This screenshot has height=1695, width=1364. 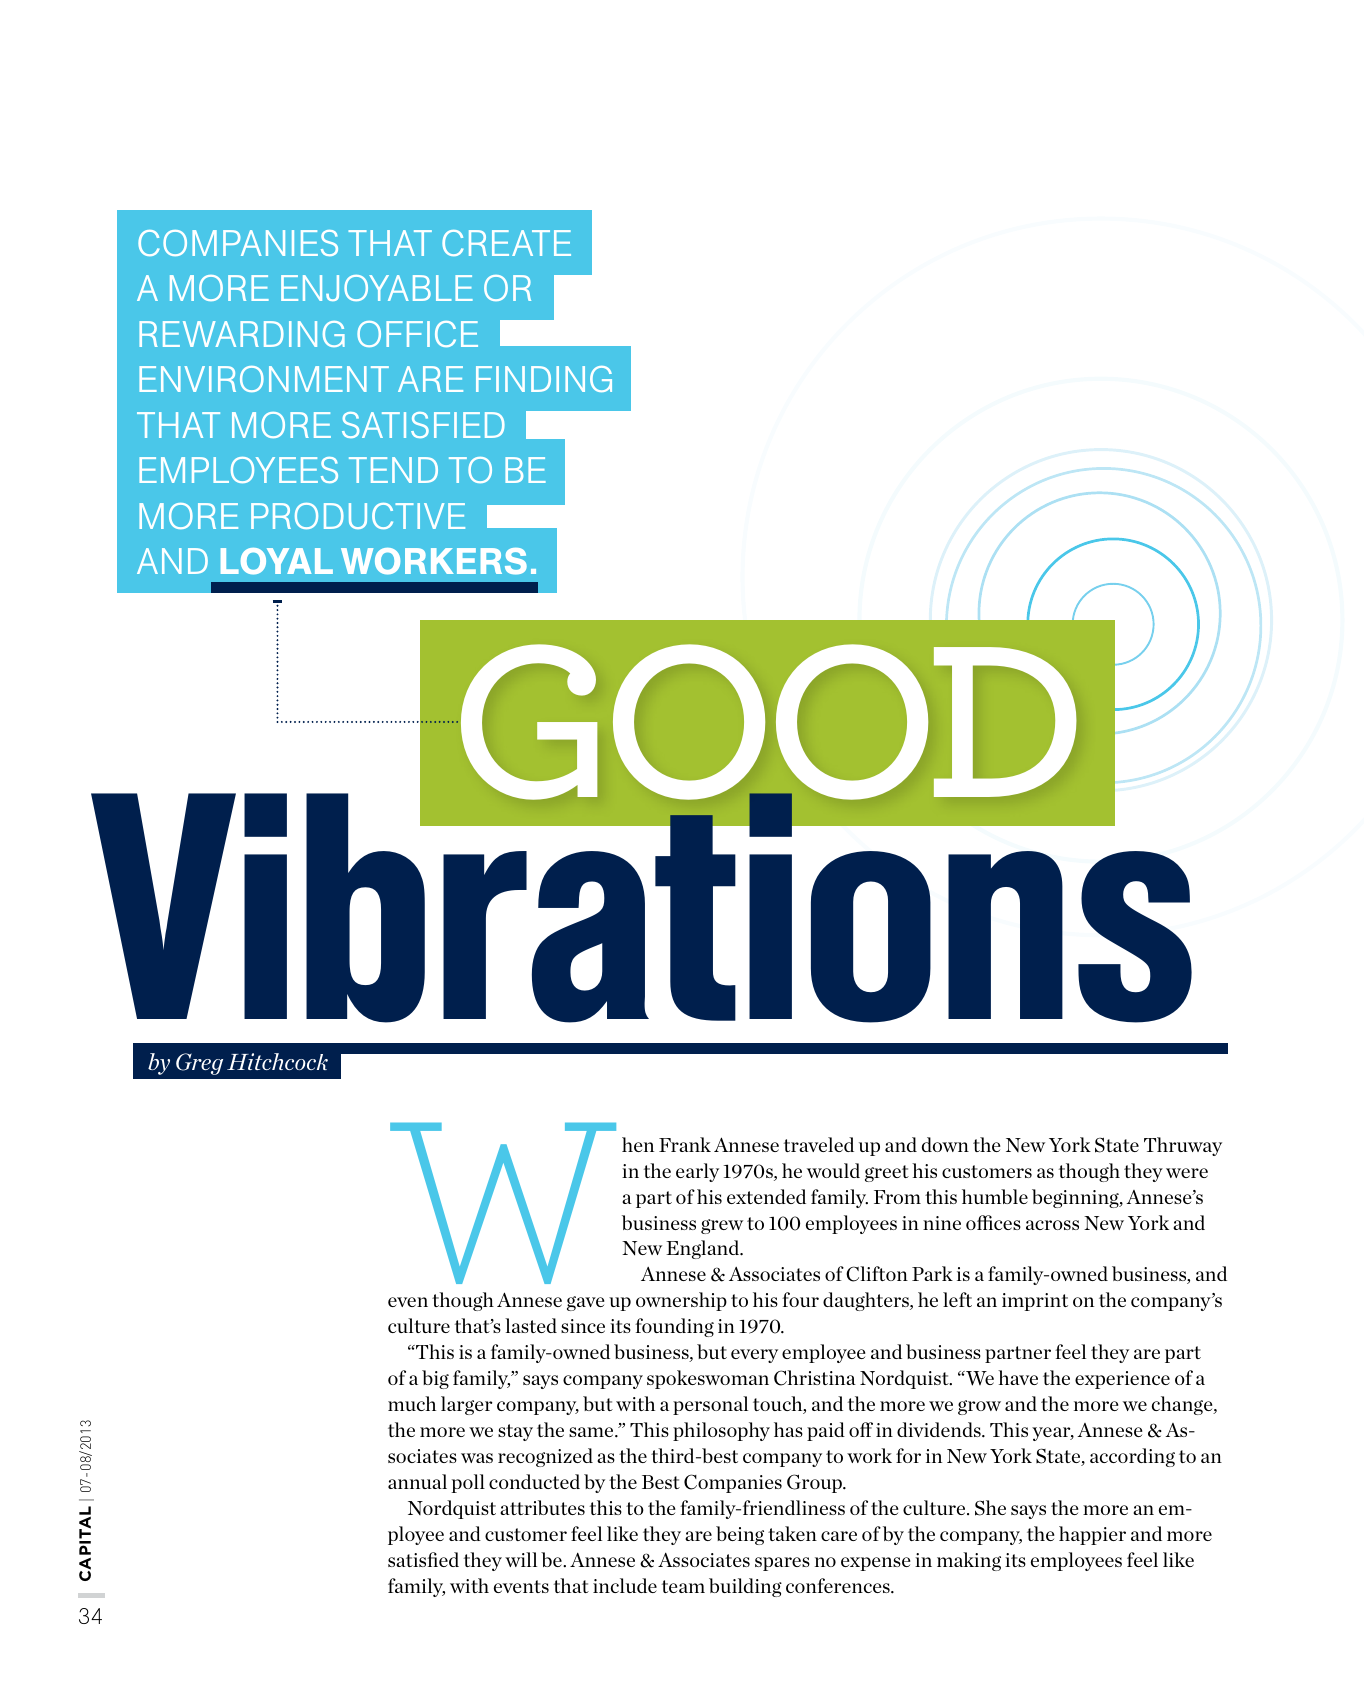 What do you see at coordinates (641, 907) in the screenshot?
I see `Vibrations` at bounding box center [641, 907].
